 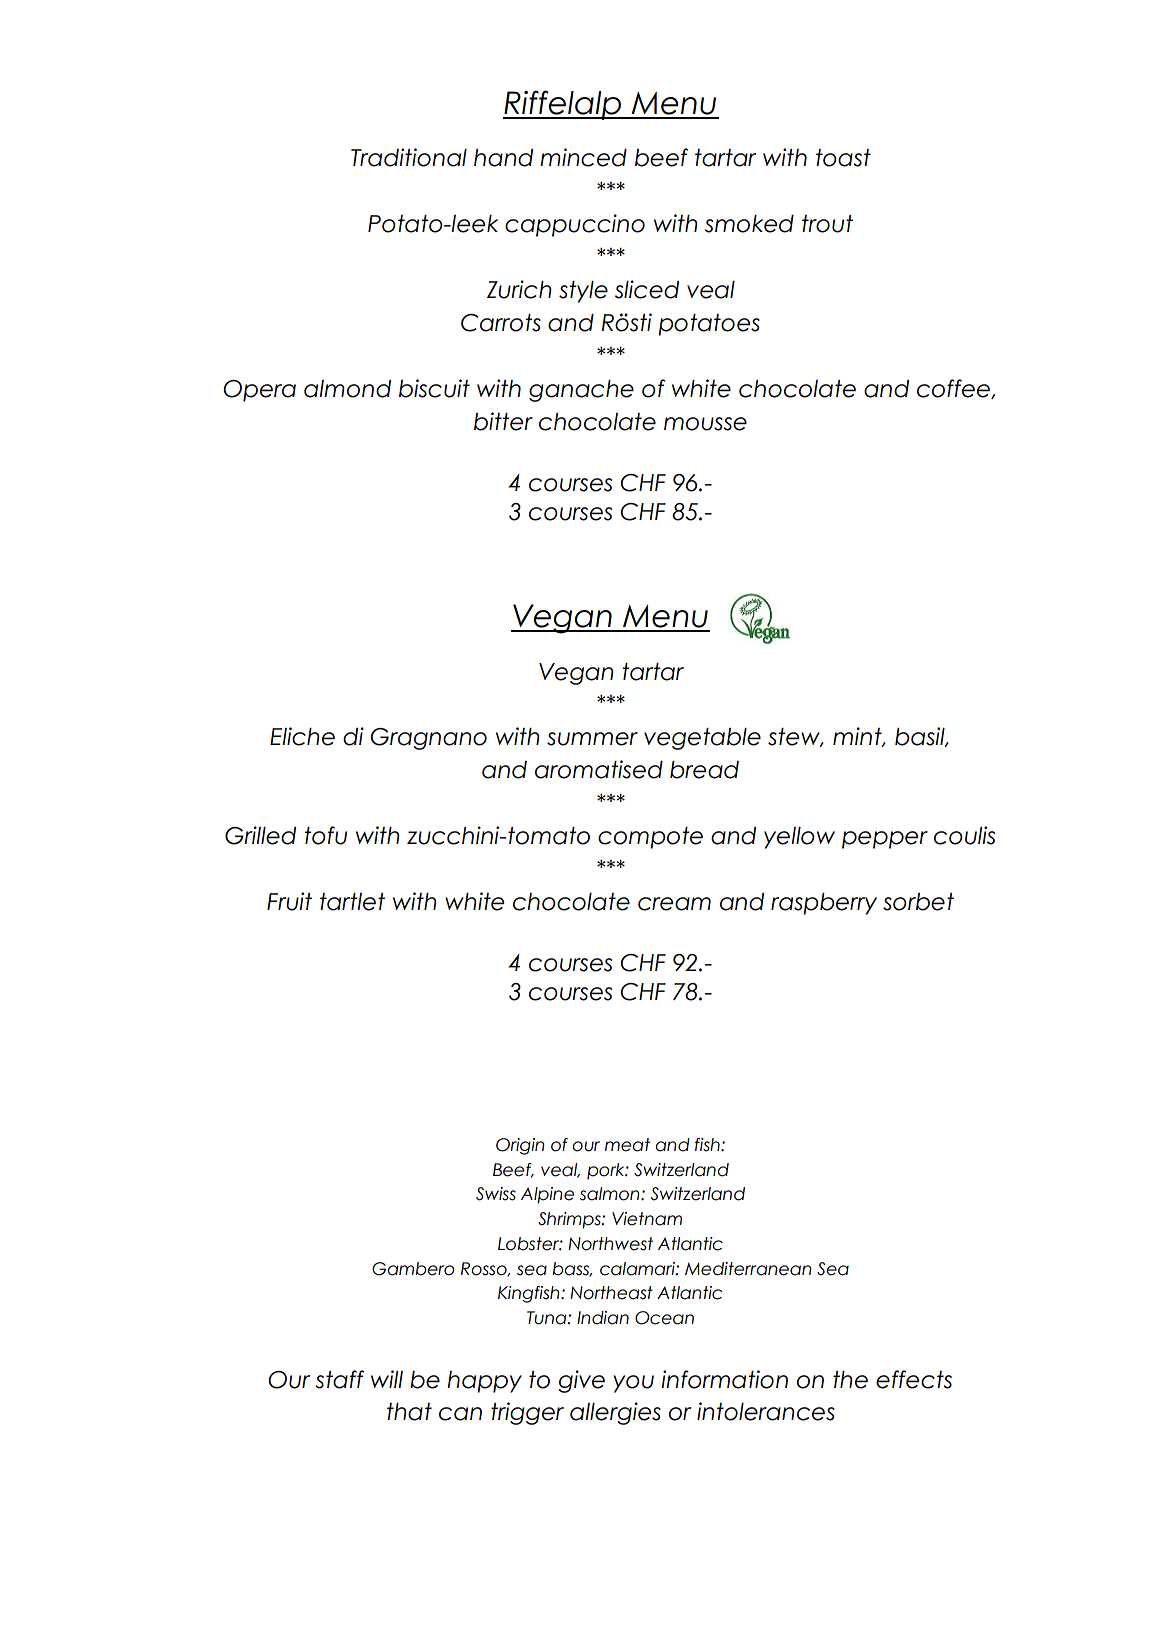 What do you see at coordinates (339, 1379) in the image?
I see `staff` at bounding box center [339, 1379].
